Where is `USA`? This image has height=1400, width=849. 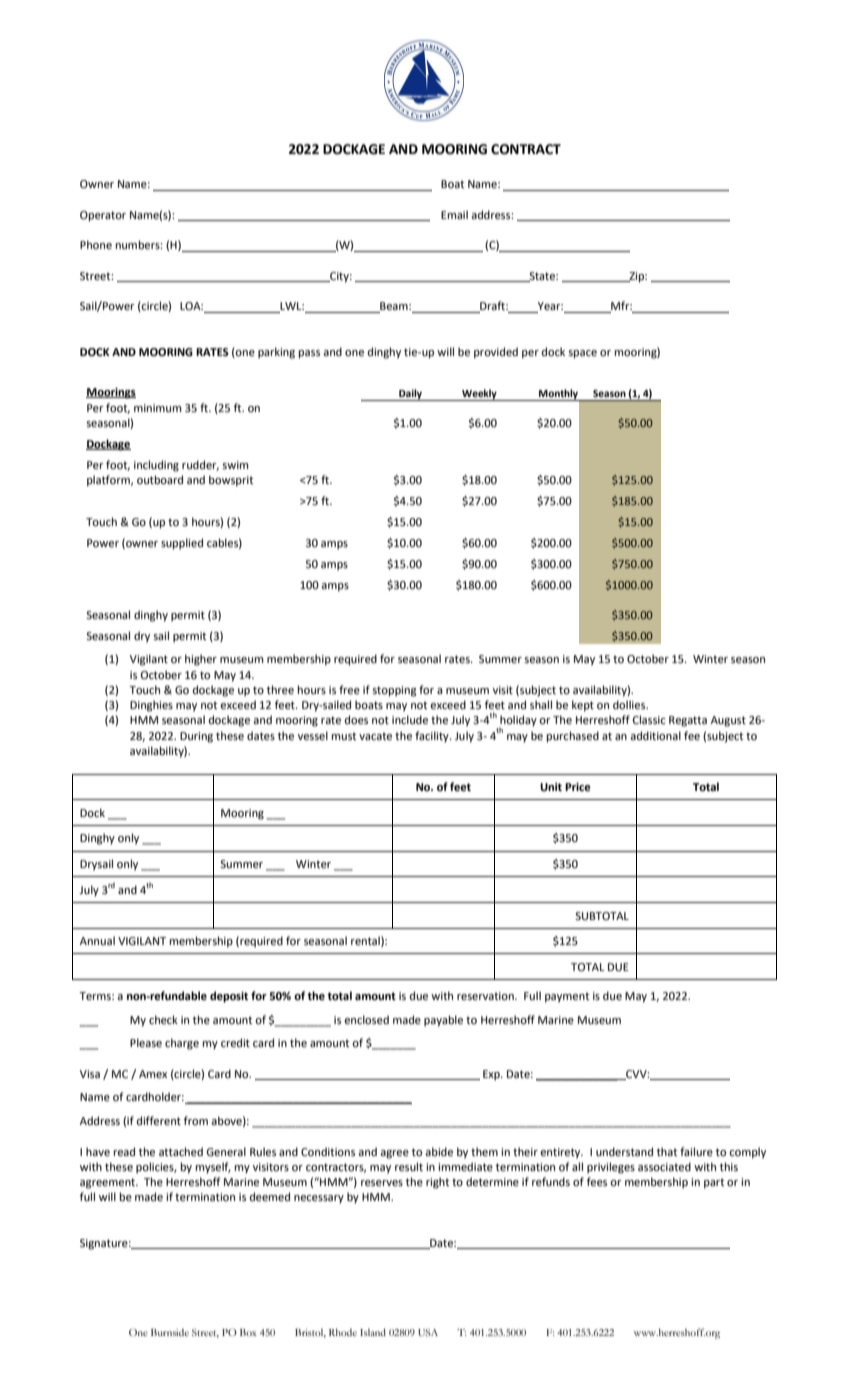
USA is located at coordinates (428, 1332).
